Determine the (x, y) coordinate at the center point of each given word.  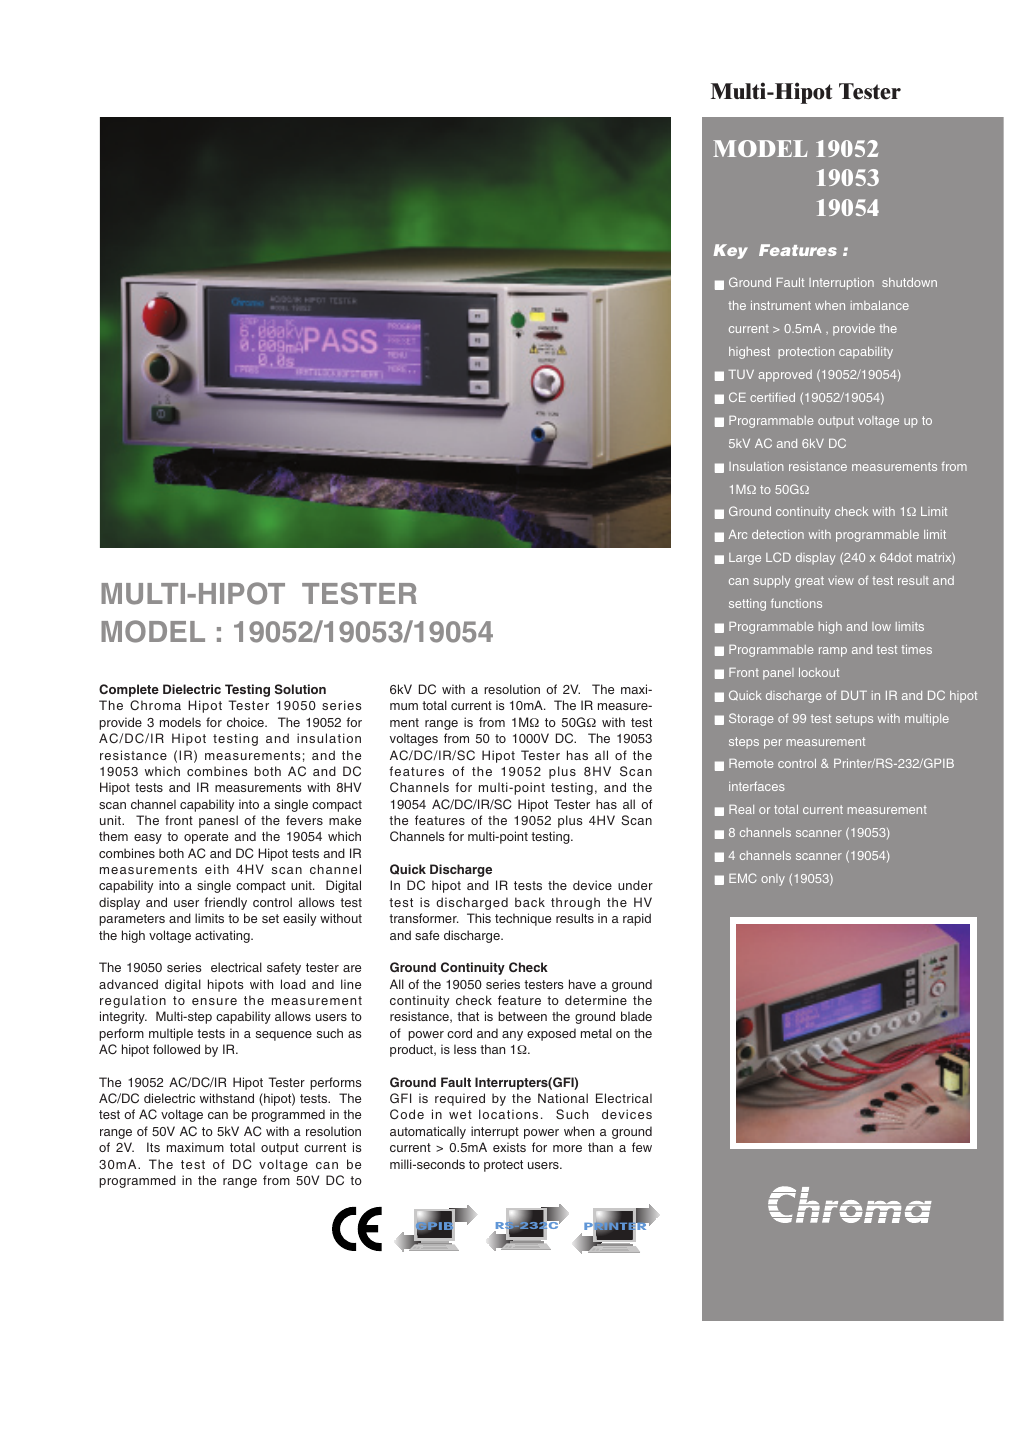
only (773, 880)
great (809, 582)
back (530, 902)
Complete (129, 690)
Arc (738, 534)
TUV (741, 374)
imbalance (880, 305)
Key (731, 251)
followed (176, 1049)
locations (508, 1114)
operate (206, 838)
